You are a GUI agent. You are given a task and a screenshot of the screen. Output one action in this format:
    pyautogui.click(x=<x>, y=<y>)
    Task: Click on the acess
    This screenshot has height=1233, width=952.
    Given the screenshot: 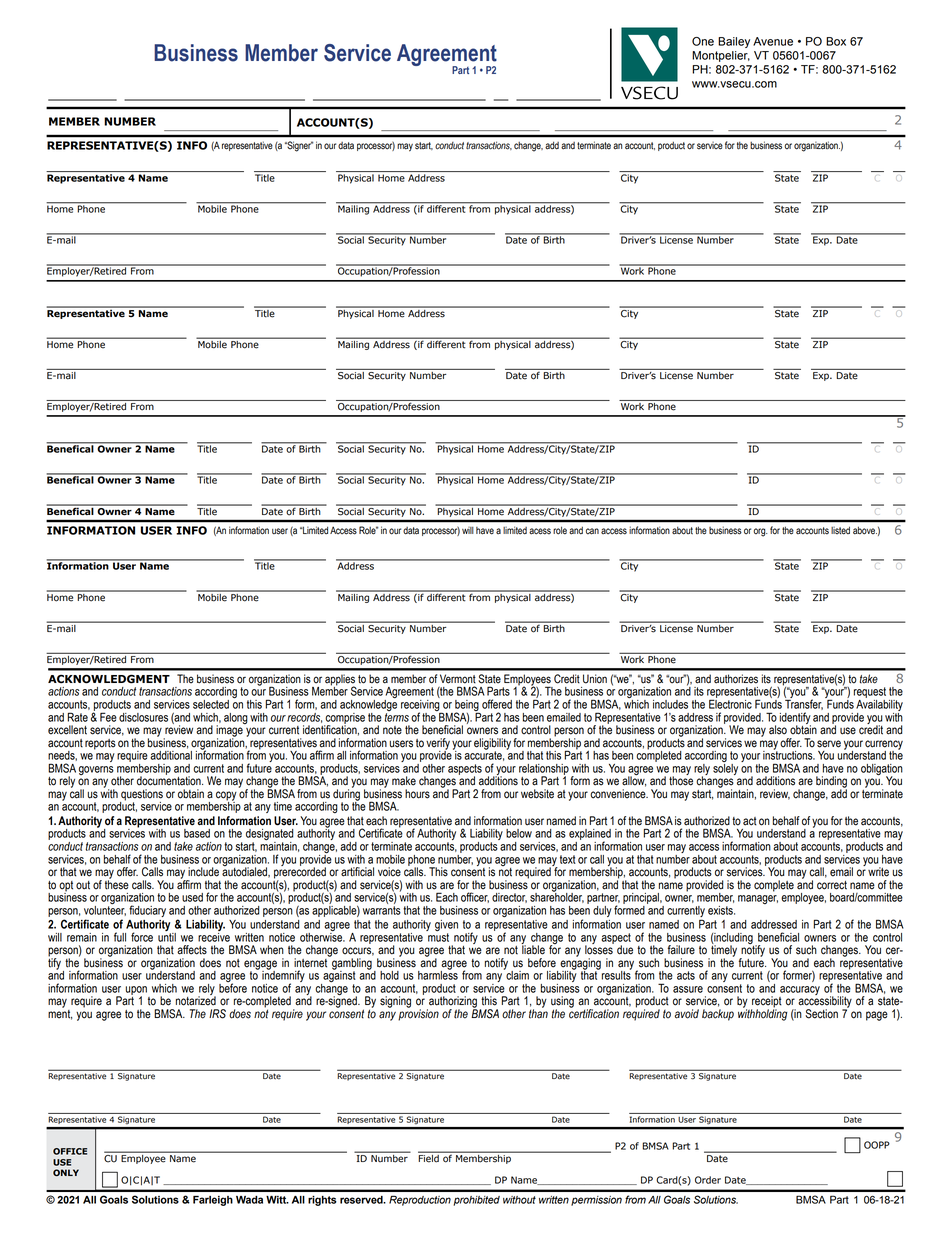 What is the action you would take?
    pyautogui.click(x=540, y=531)
